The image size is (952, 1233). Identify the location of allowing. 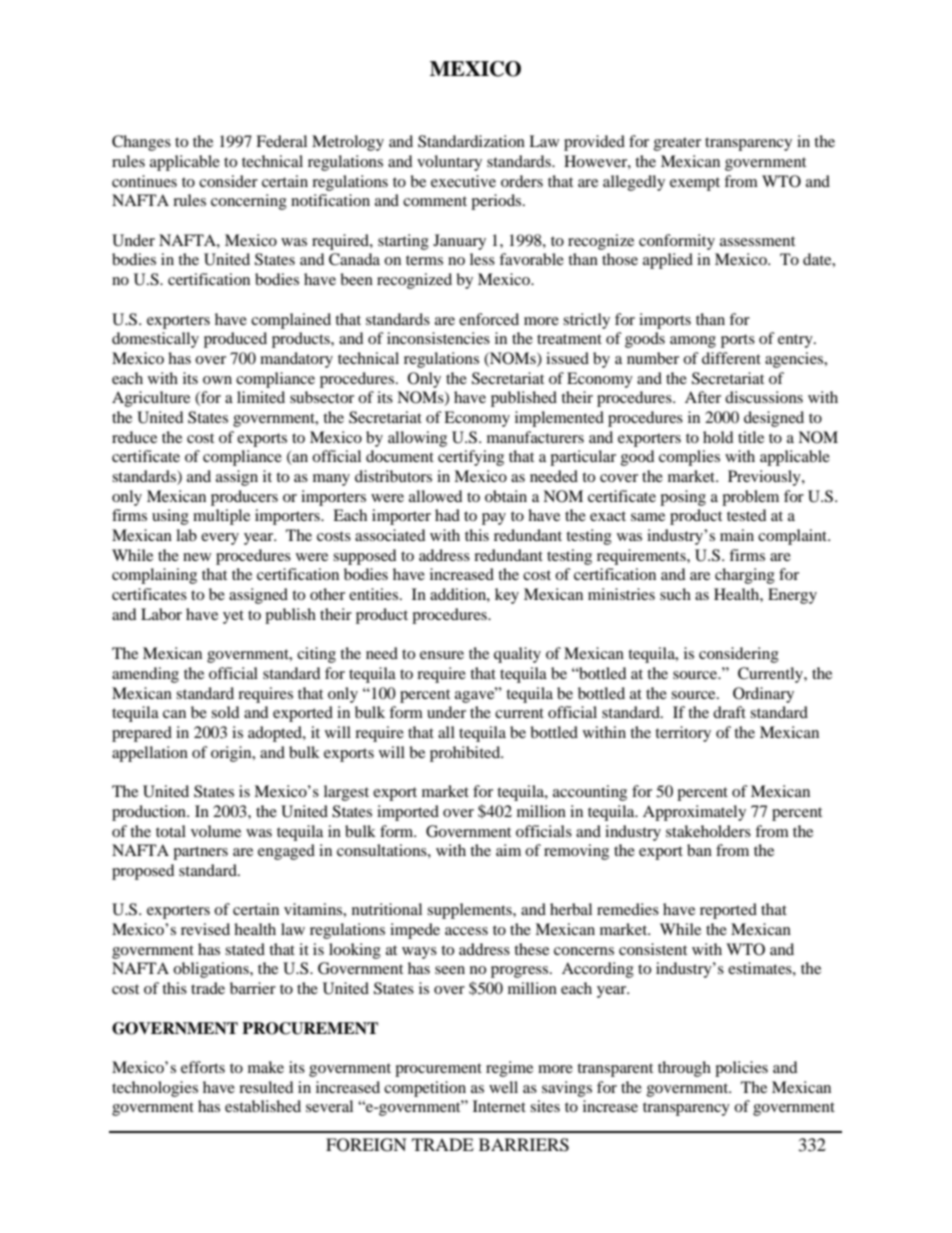
(417, 439).
